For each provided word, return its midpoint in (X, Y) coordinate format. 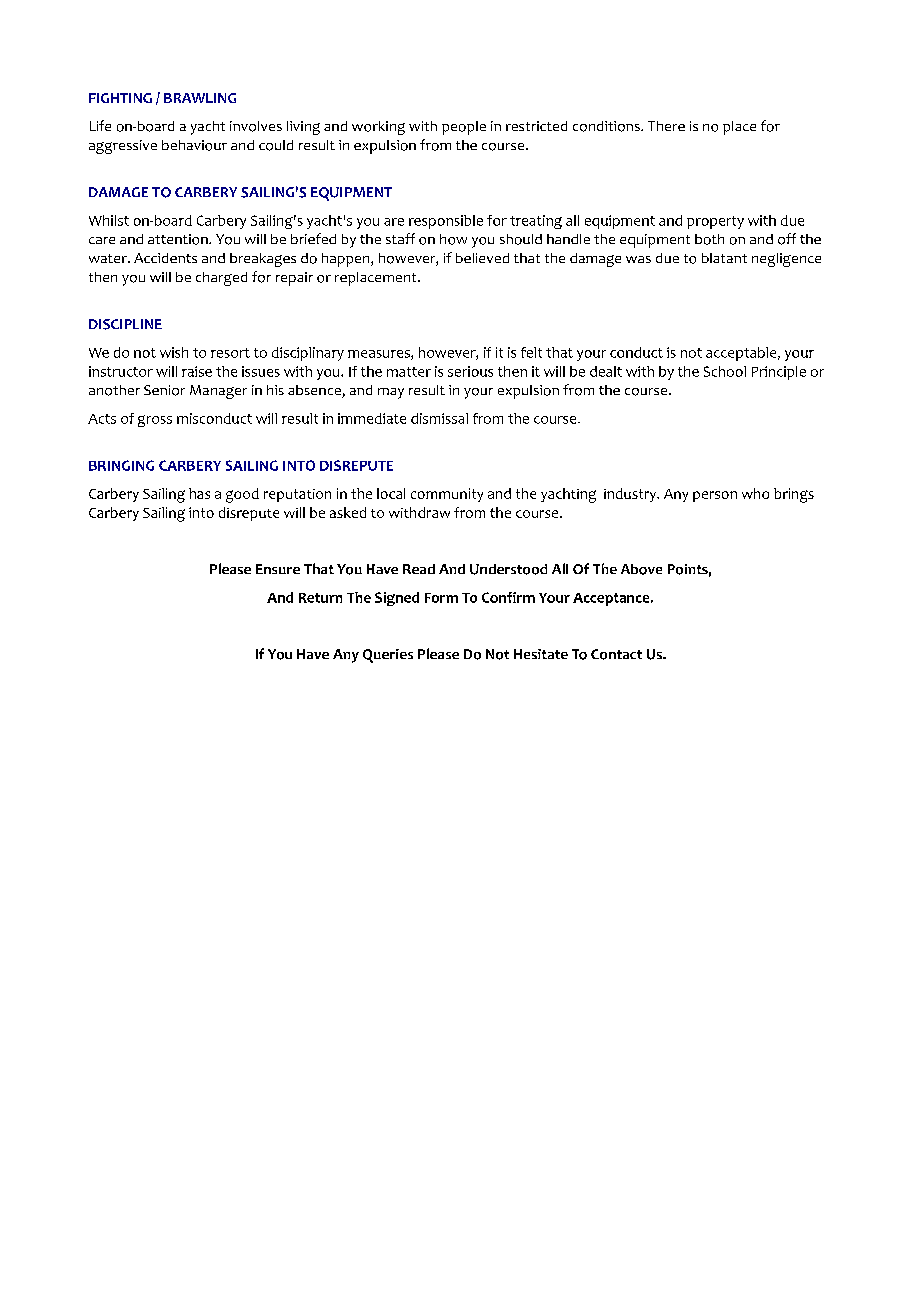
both (709, 239)
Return (320, 598)
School (725, 371)
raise (197, 371)
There (666, 126)
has (199, 493)
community (447, 495)
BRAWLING (200, 98)
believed (482, 258)
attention (179, 239)
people (464, 128)
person (715, 496)
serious (470, 371)
